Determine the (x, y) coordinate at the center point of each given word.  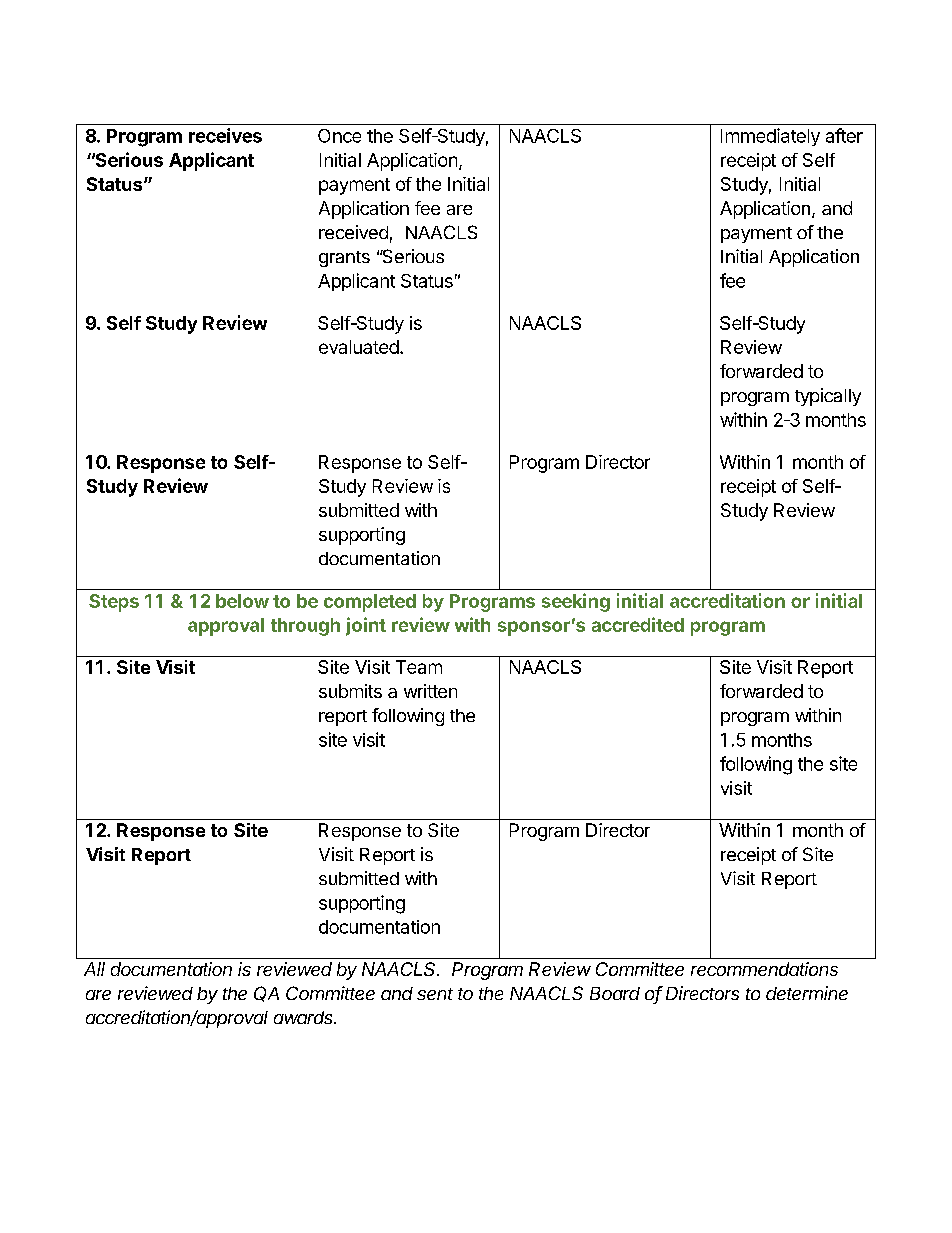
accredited (638, 624)
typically (828, 397)
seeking (576, 602)
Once (339, 136)
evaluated (359, 347)
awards (305, 1017)
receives (225, 135)
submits (350, 691)
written (430, 691)
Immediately (770, 137)
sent (435, 994)
